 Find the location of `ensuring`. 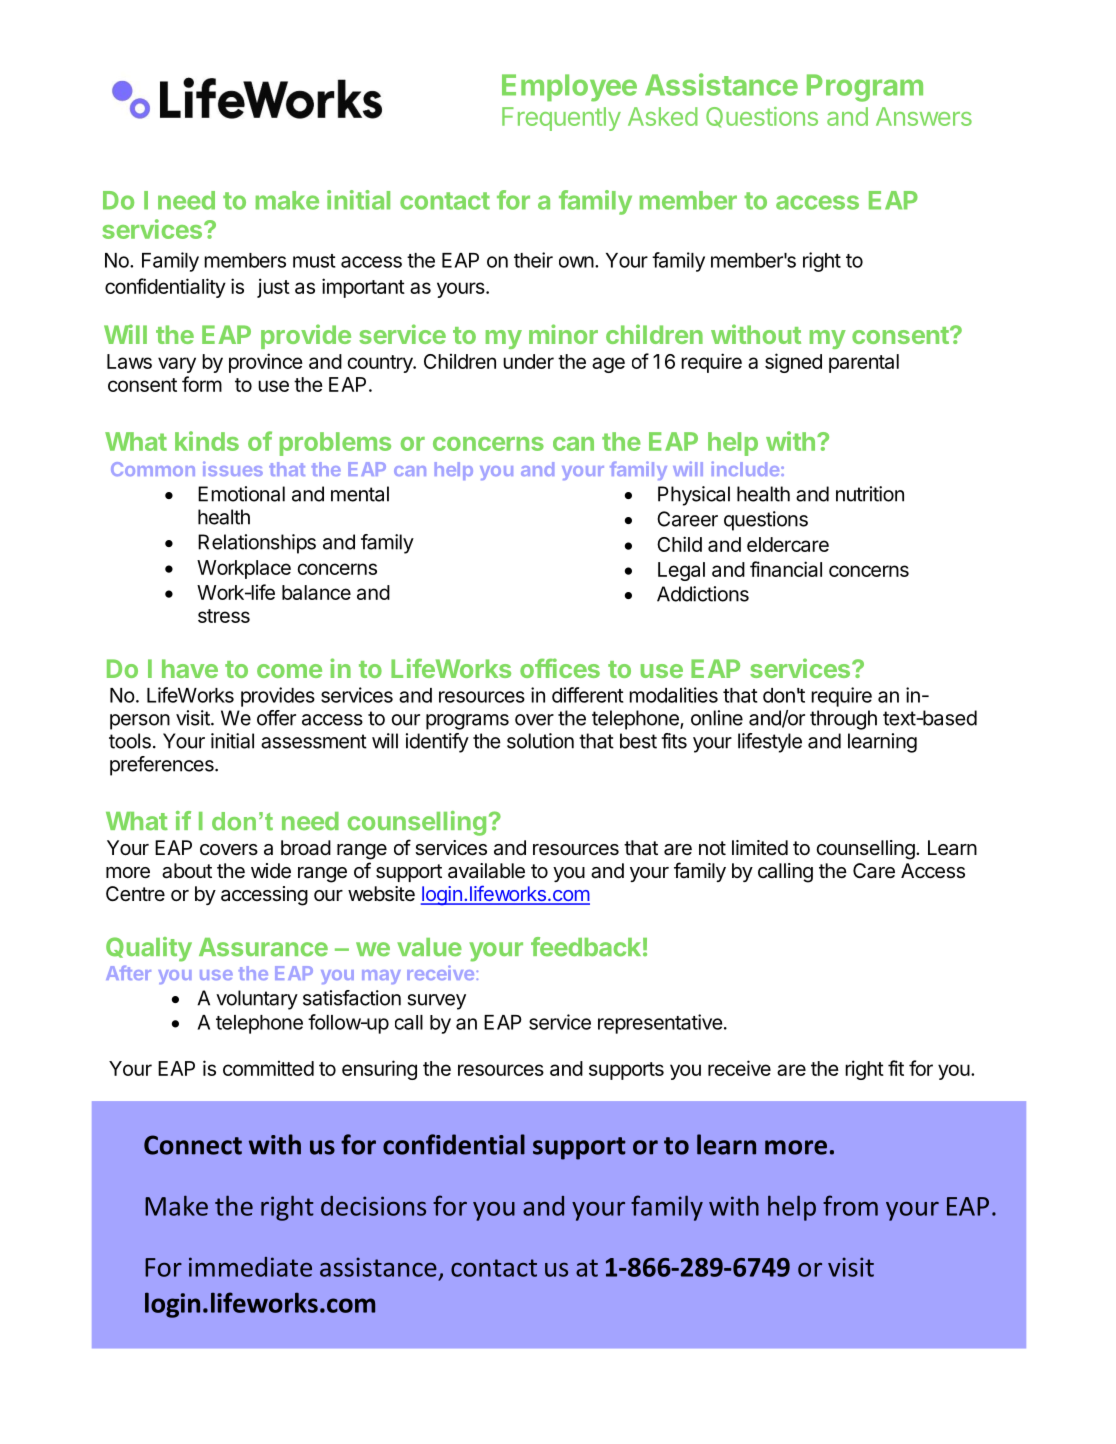

ensuring is located at coordinates (379, 1070).
